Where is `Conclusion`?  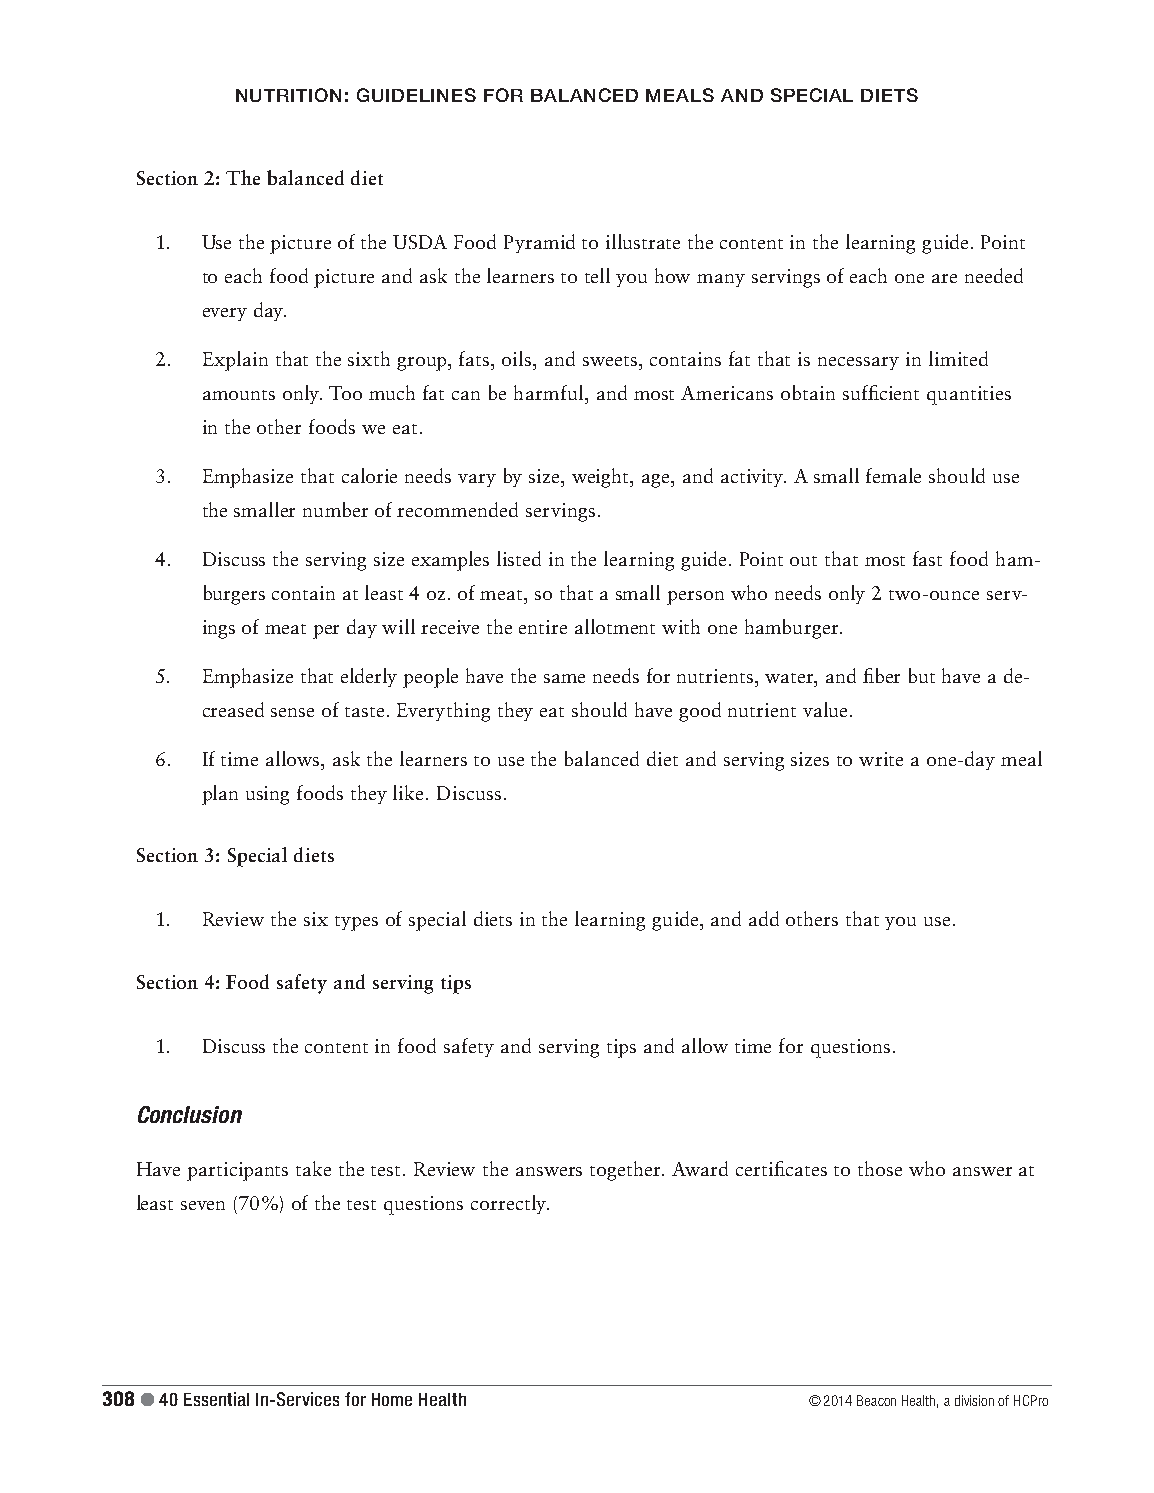
Conclusion is located at coordinates (190, 1114).
